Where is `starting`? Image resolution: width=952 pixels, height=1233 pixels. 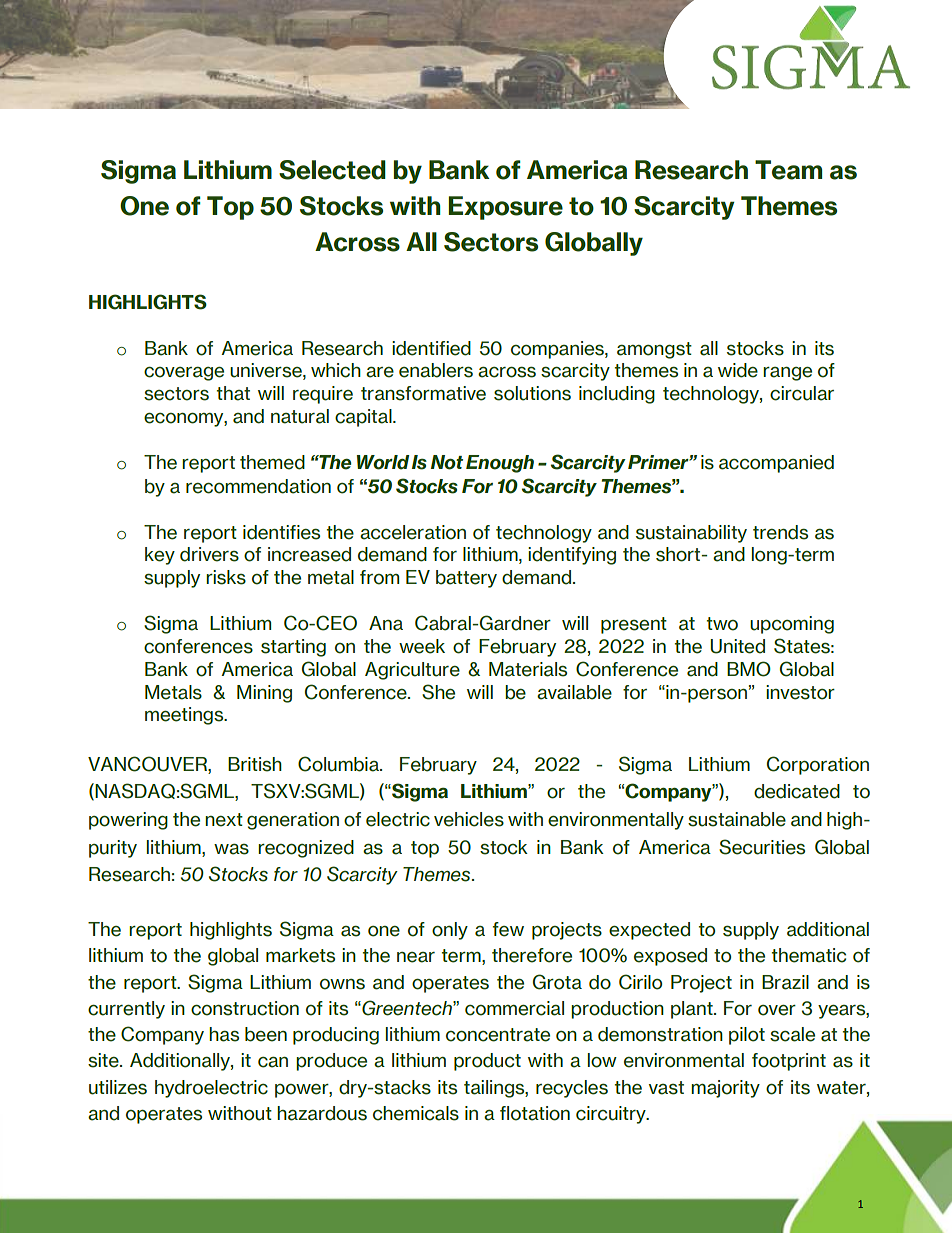
starting is located at coordinates (293, 648).
